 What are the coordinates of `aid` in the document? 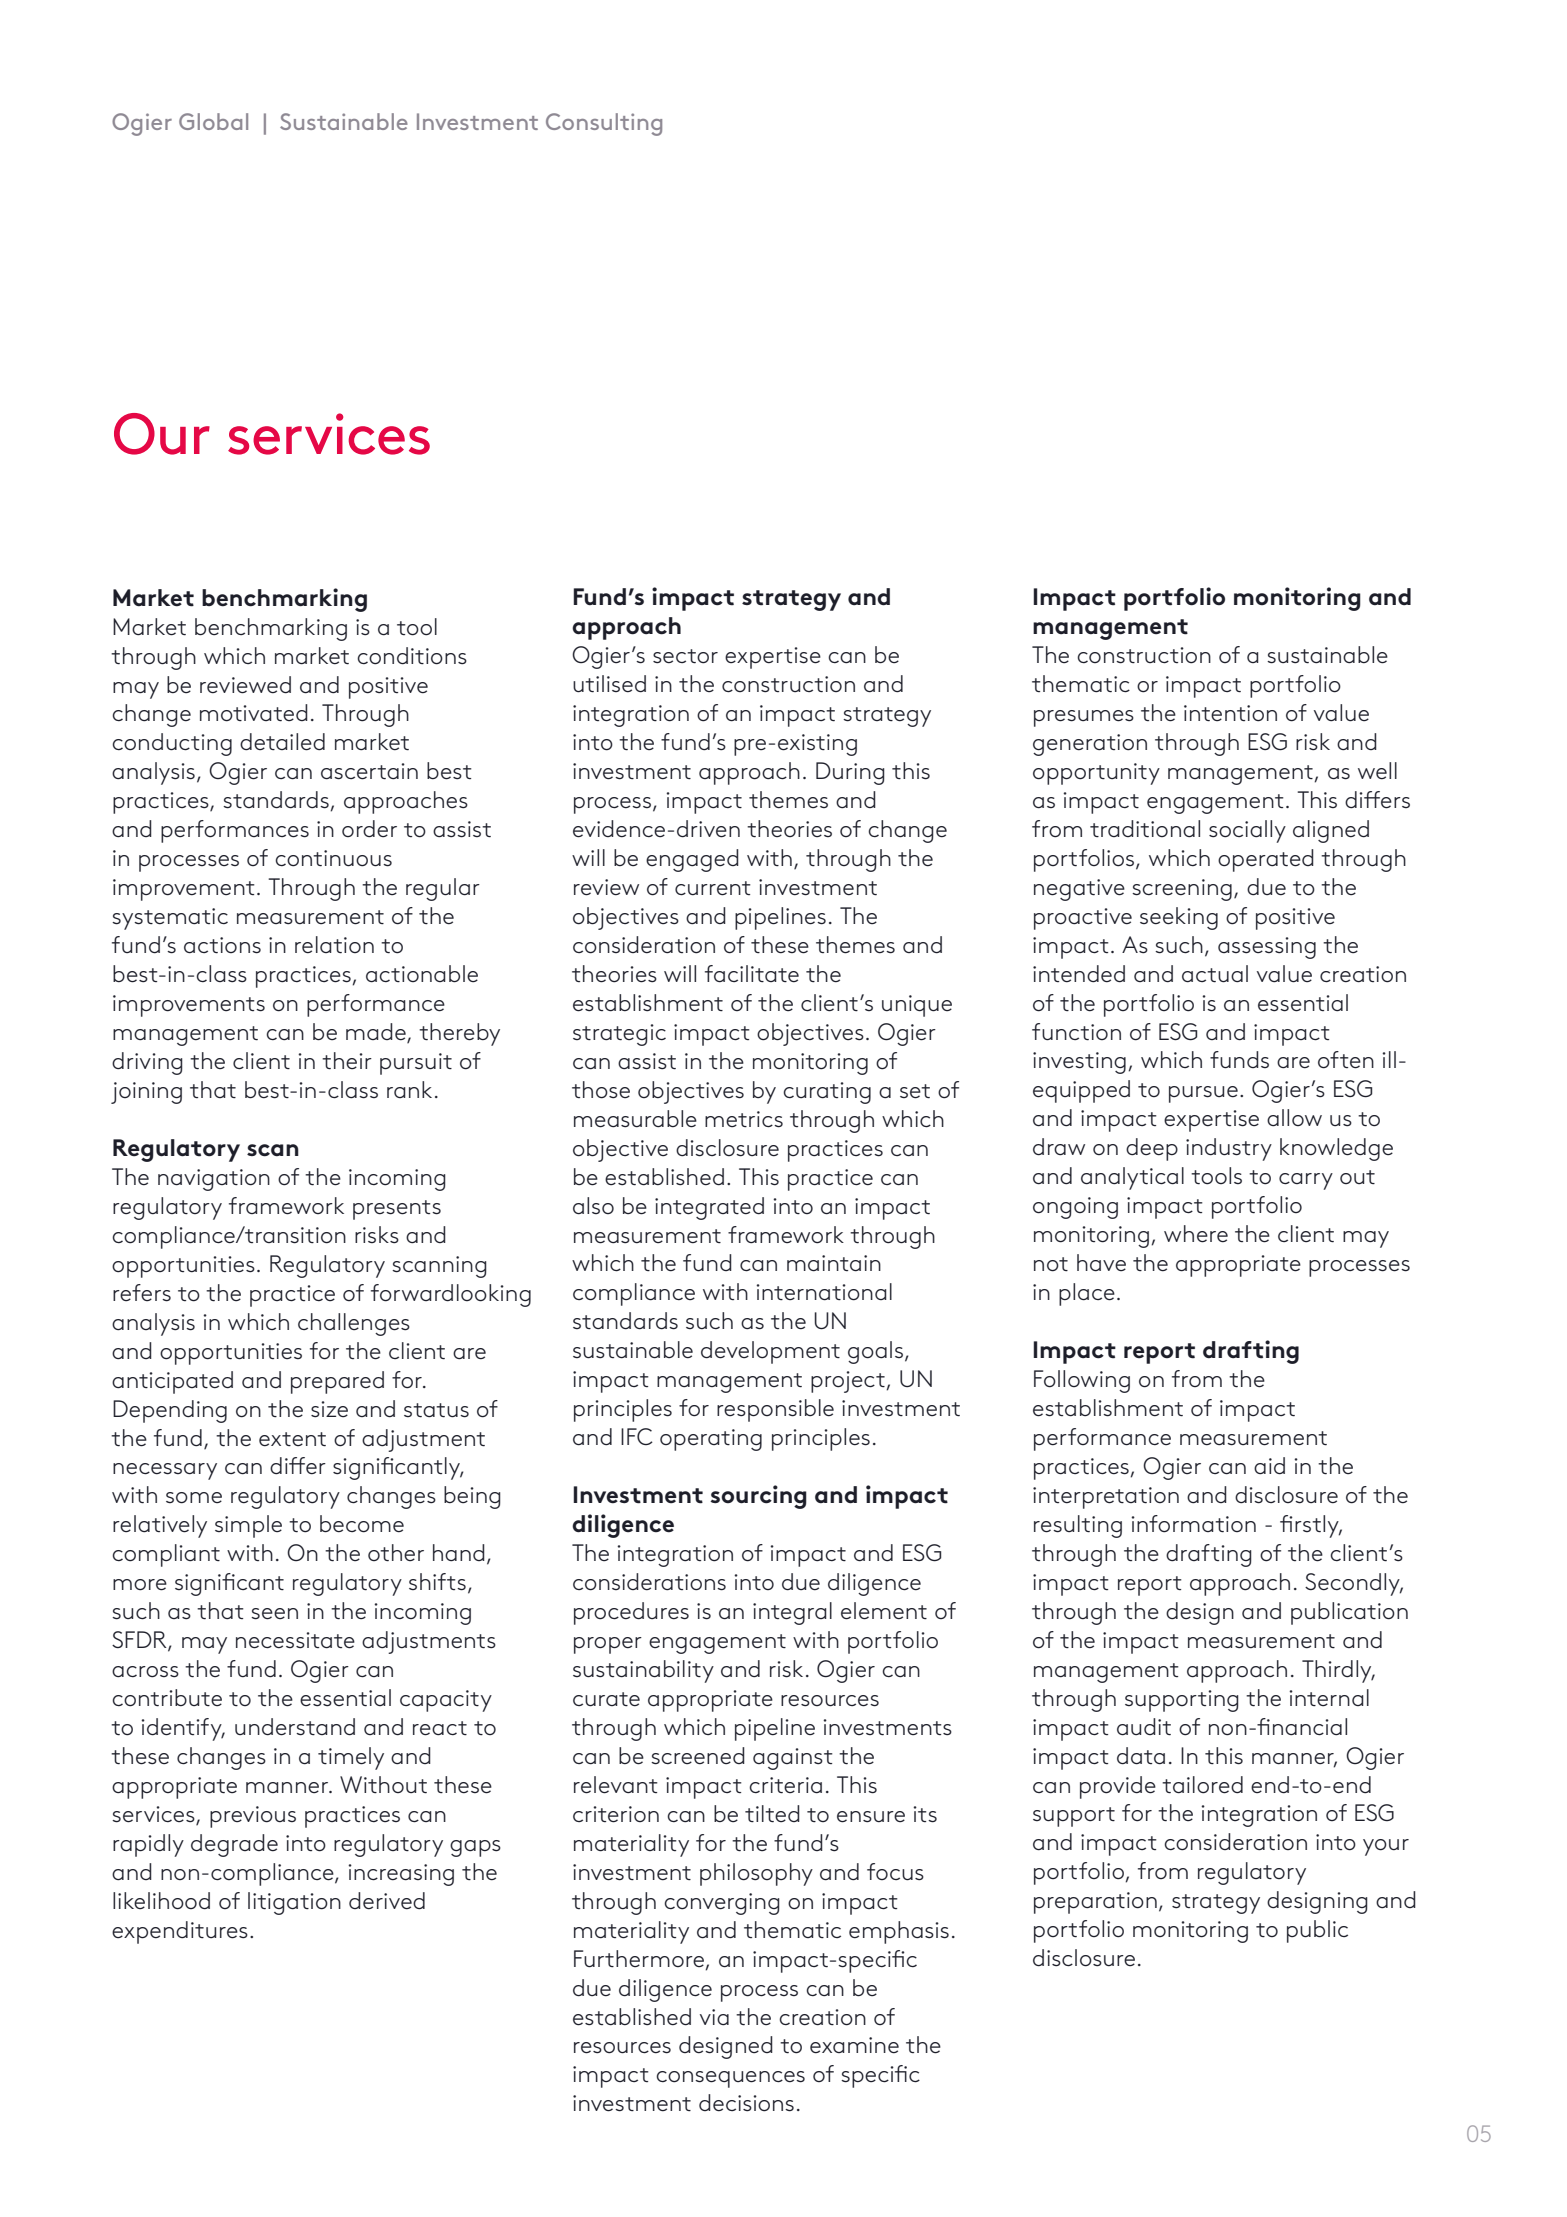 It's located at (1269, 1466).
